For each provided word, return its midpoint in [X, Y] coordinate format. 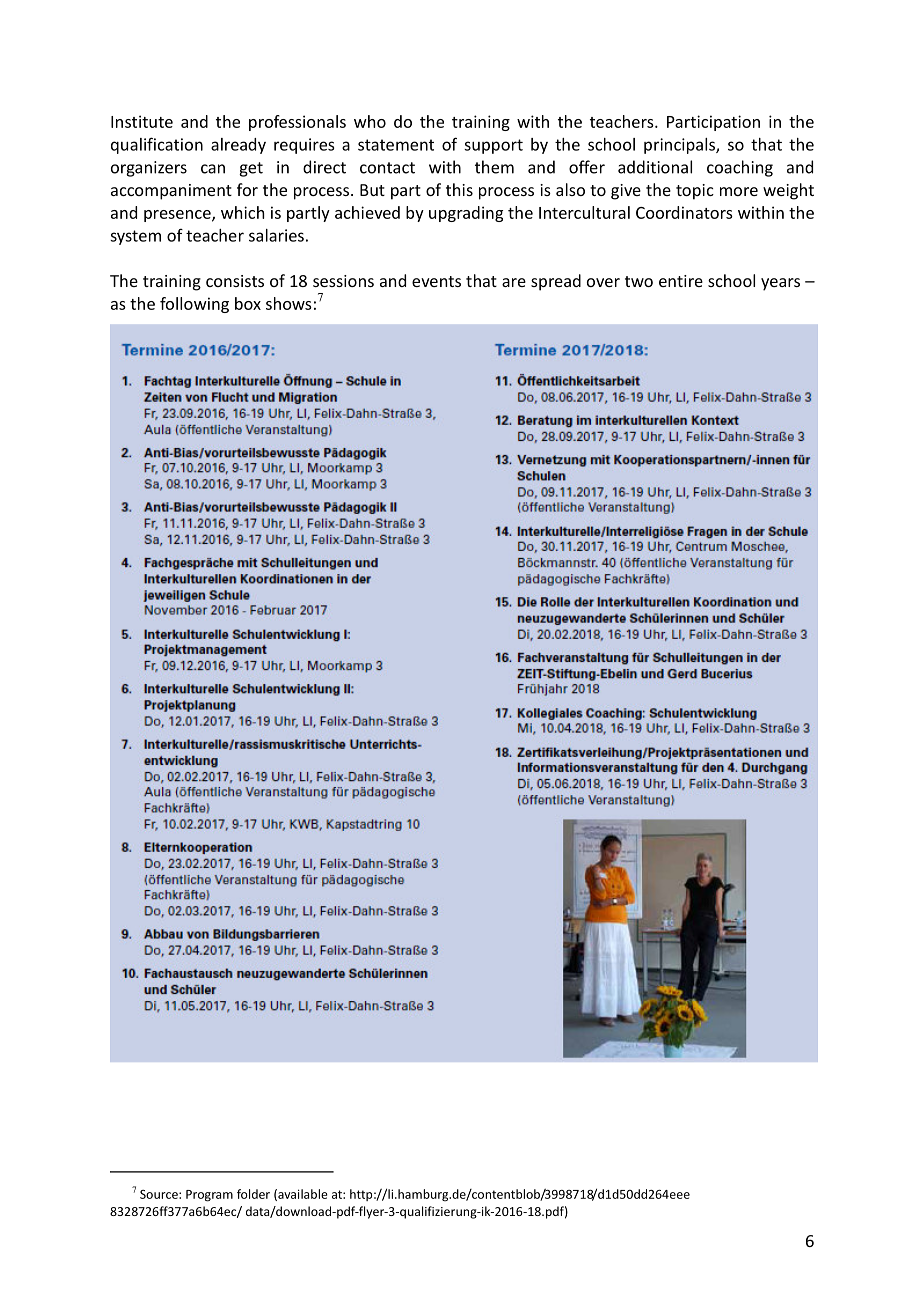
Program [209, 1196]
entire [681, 281]
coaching [740, 168]
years [780, 284]
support [493, 146]
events [436, 281]
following [194, 305]
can [213, 169]
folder [253, 1194]
